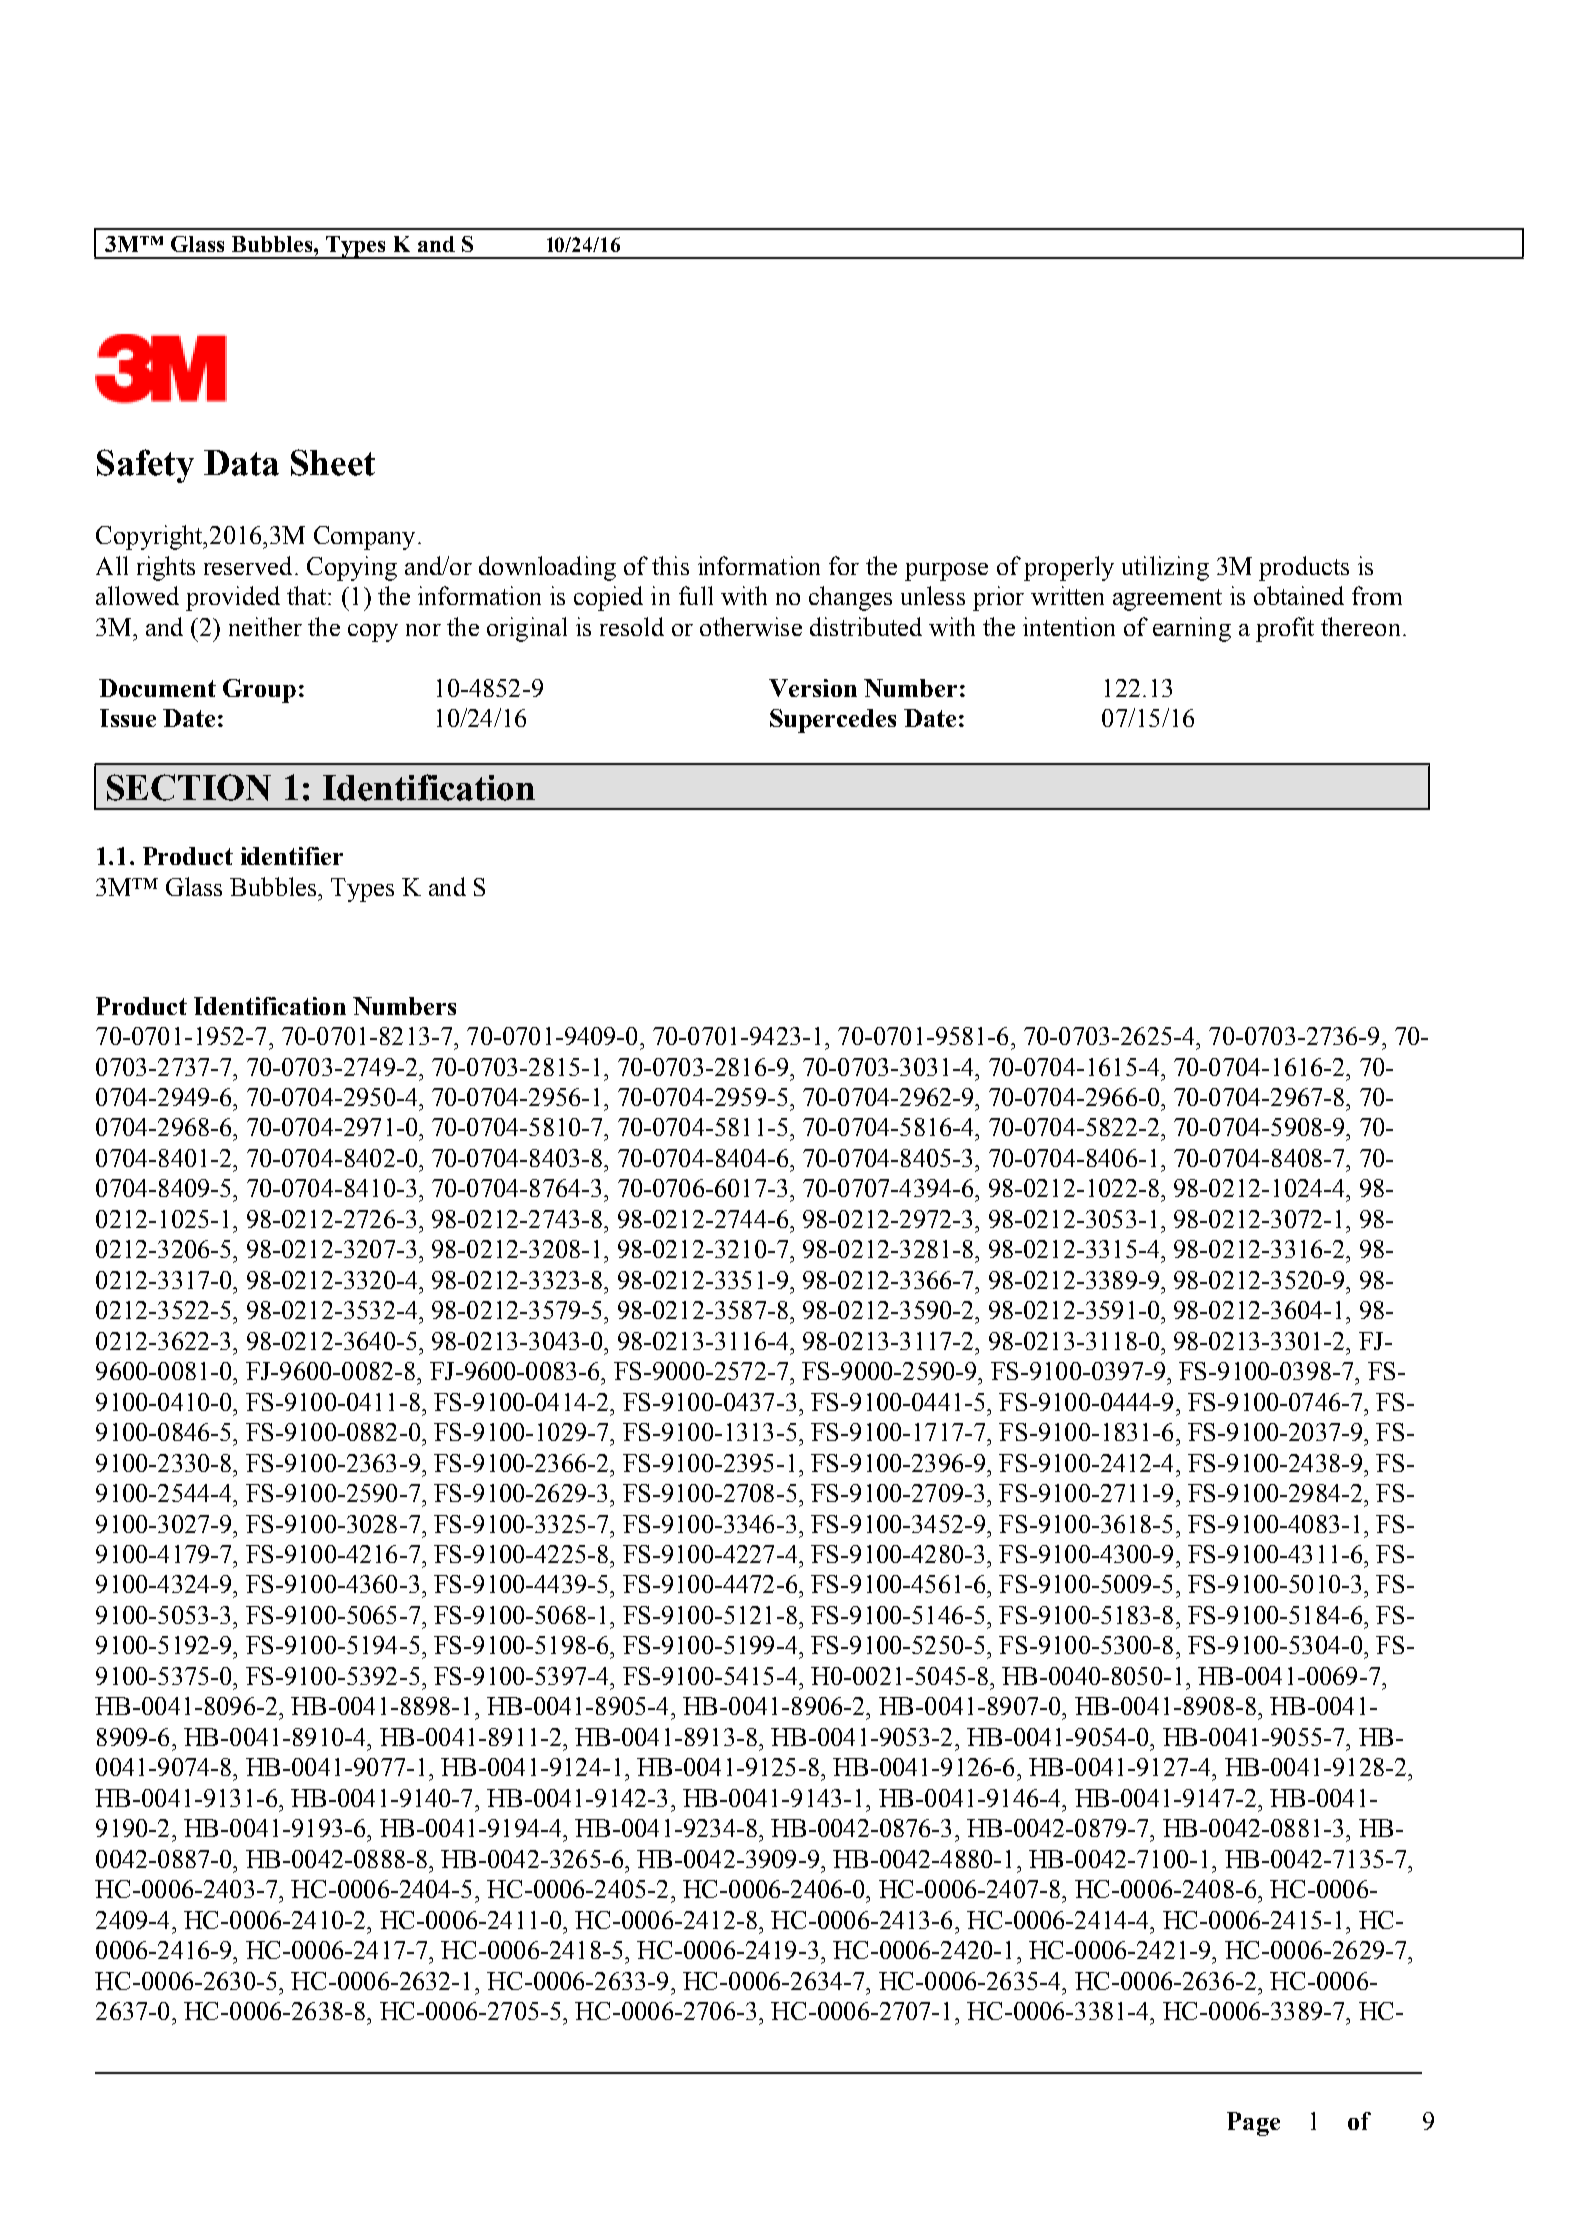  What do you see at coordinates (1165, 568) in the screenshot?
I see `utilizing` at bounding box center [1165, 568].
